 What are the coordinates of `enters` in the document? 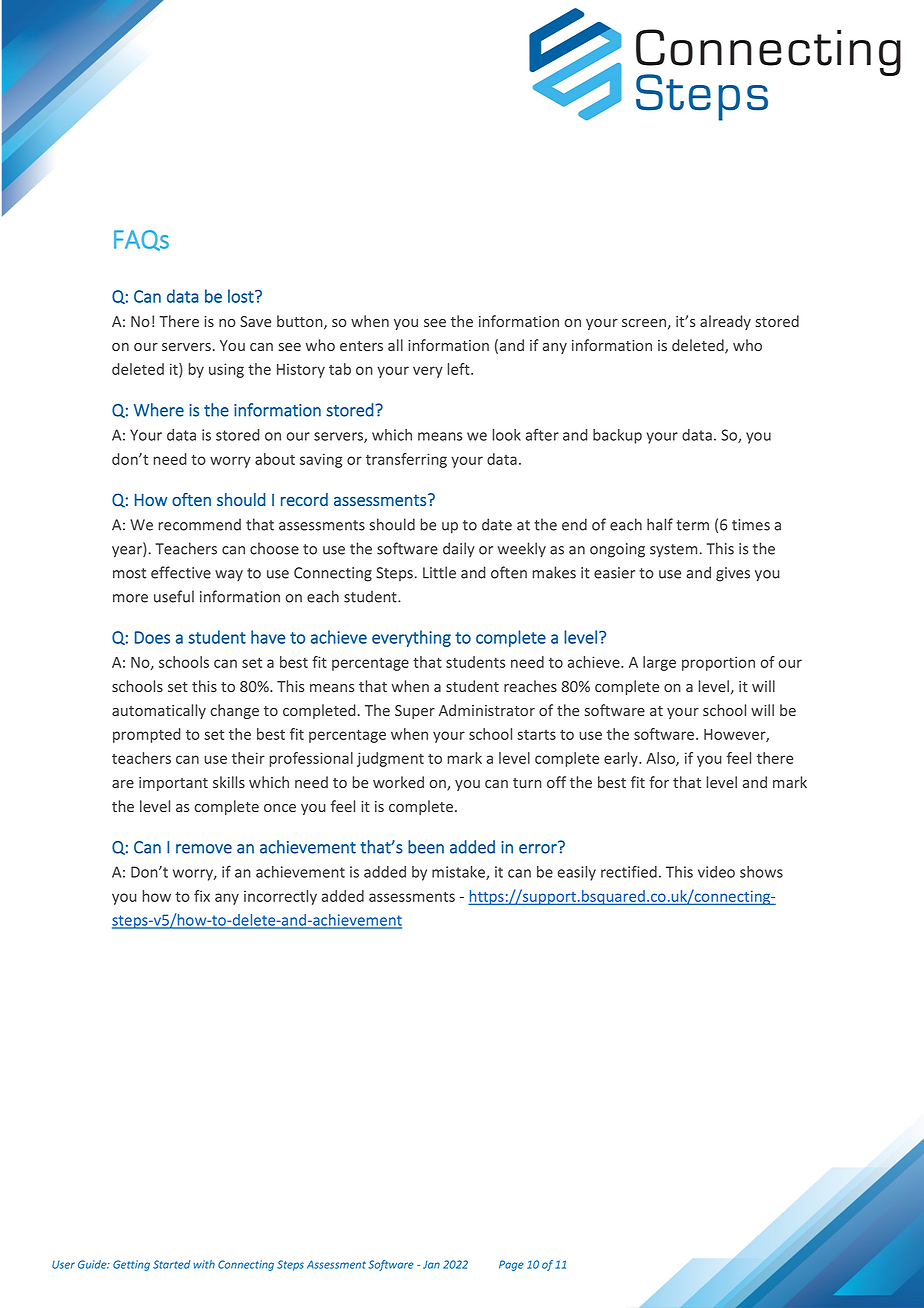 It's located at (361, 346).
